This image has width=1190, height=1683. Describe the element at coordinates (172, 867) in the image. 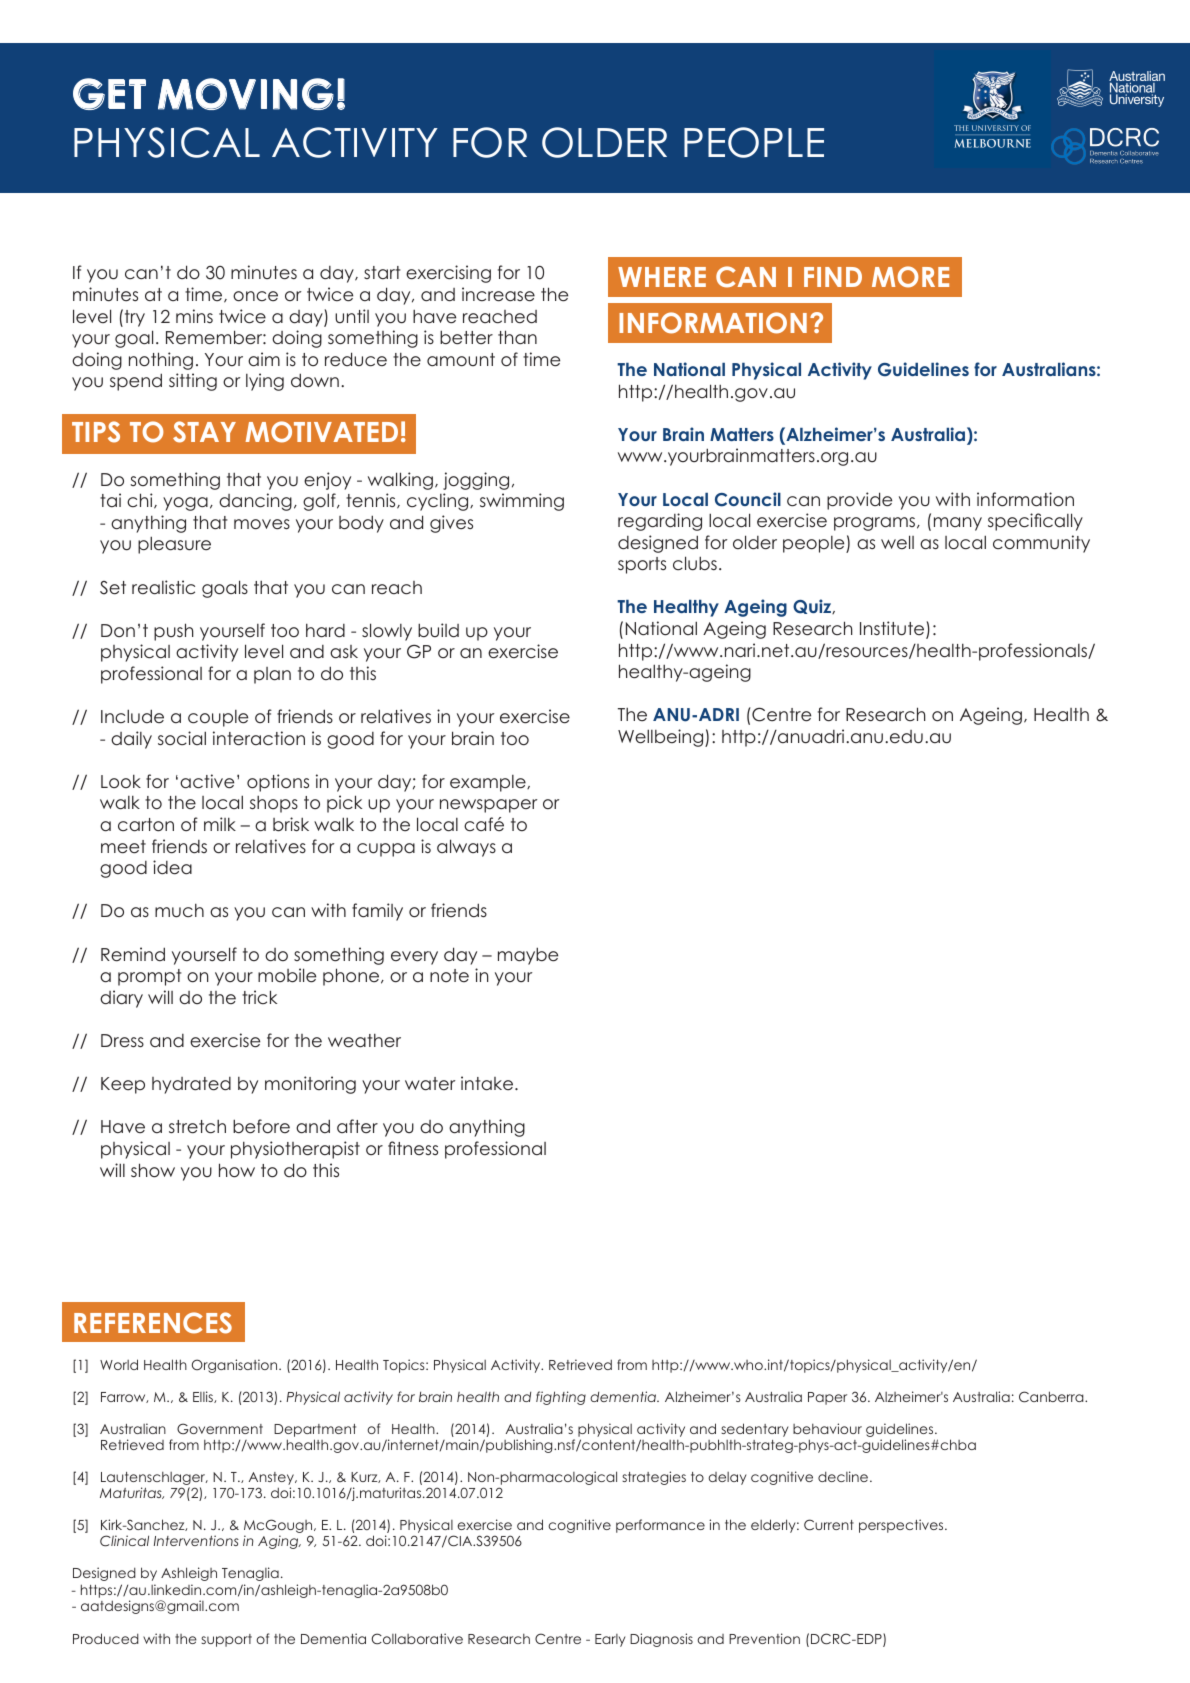

I see `idea` at that location.
